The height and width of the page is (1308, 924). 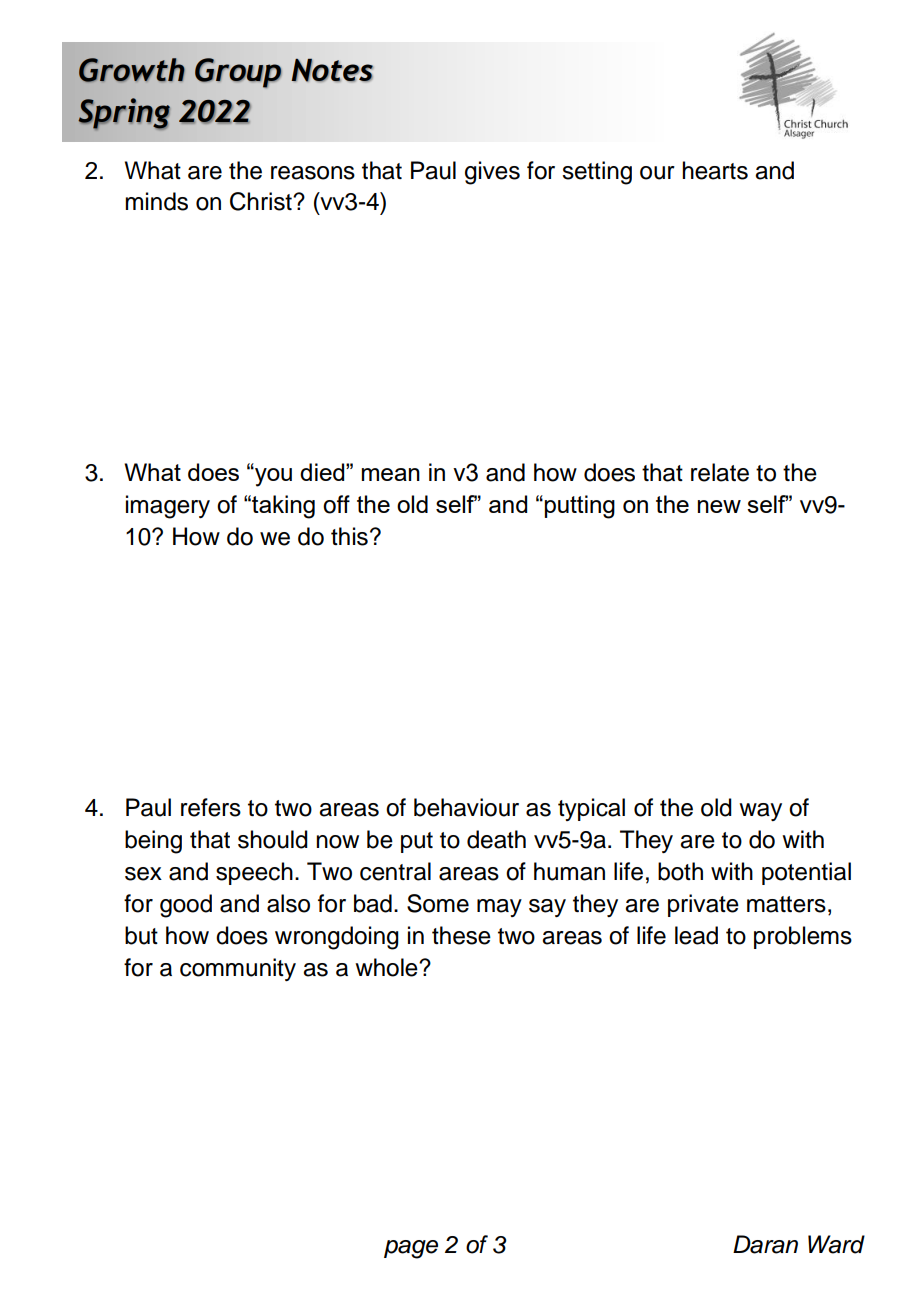 I want to click on Group, so click(x=238, y=73).
